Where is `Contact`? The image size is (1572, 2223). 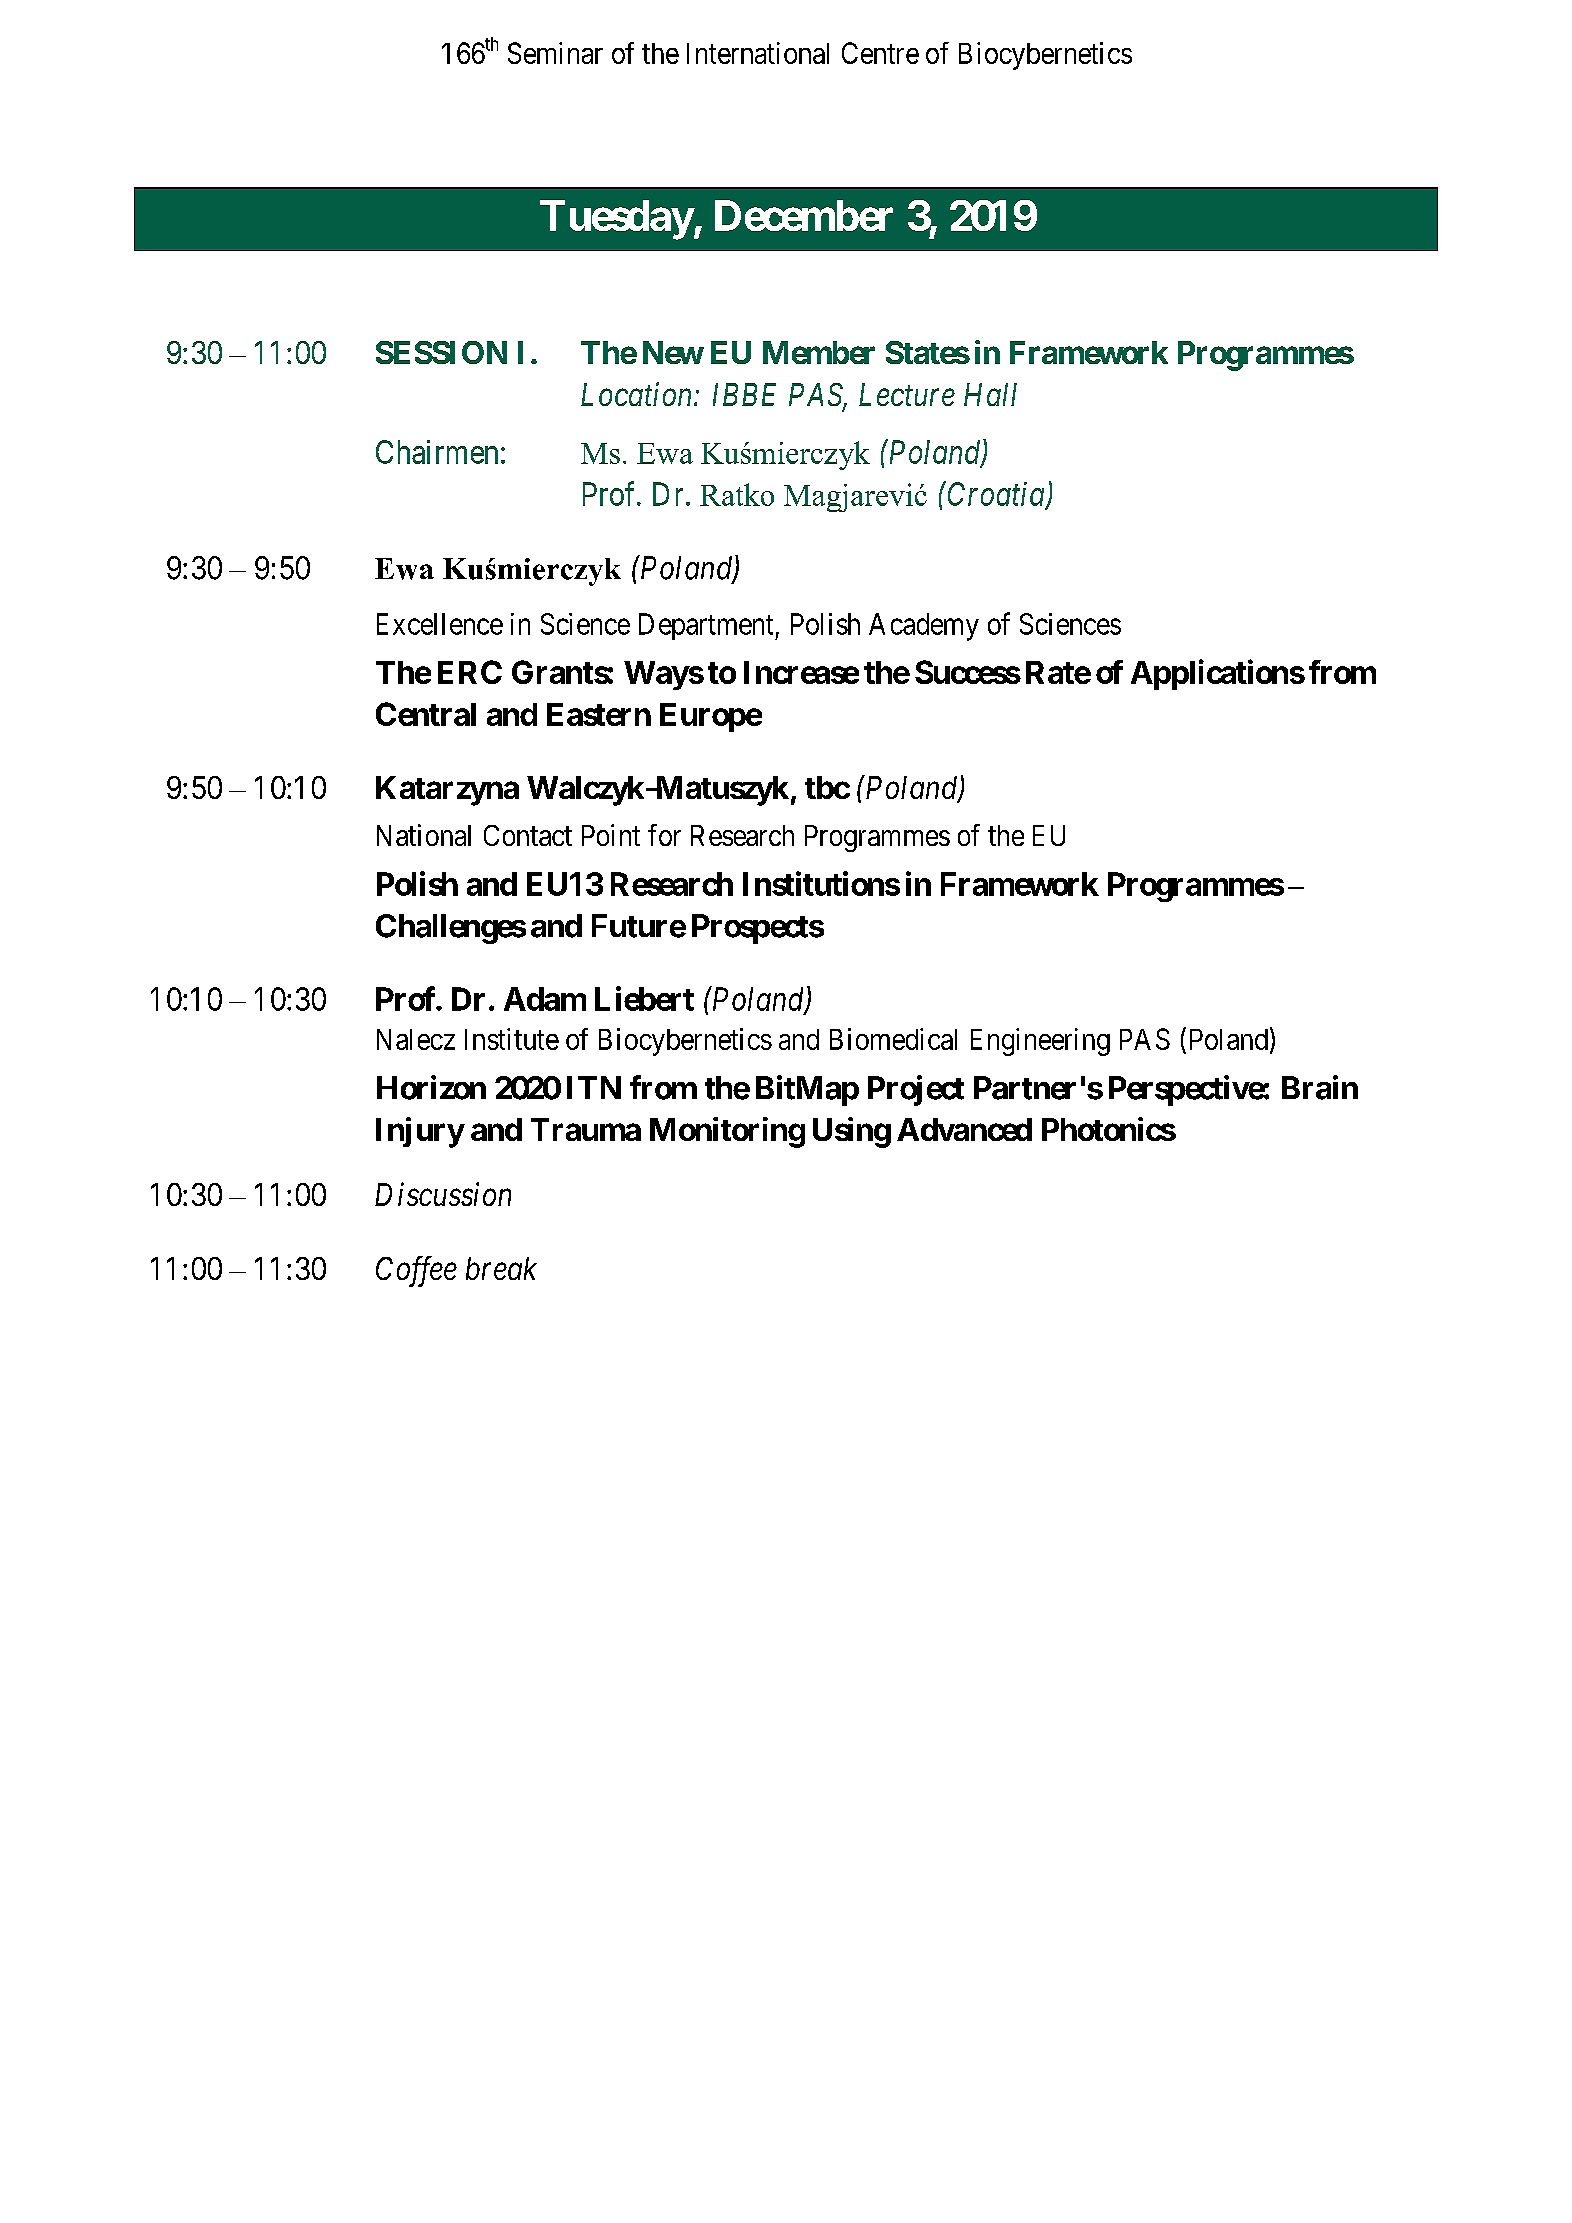
Contact is located at coordinates (528, 835).
